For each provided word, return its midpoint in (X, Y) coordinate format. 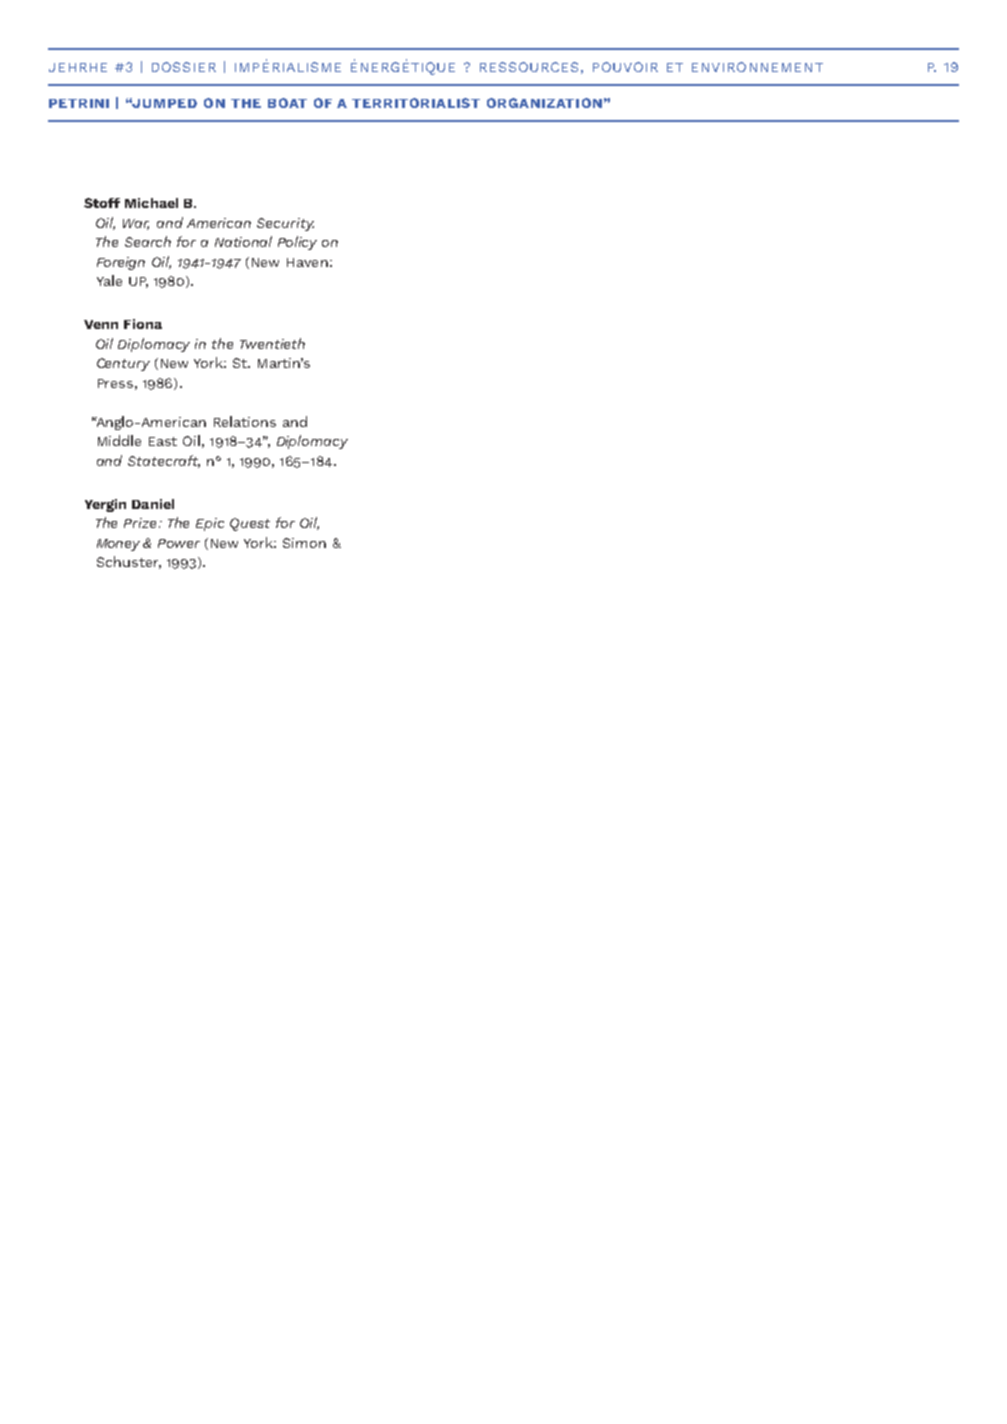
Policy (297, 243)
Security (285, 224)
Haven (307, 262)
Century (123, 364)
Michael (151, 203)
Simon (304, 543)
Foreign (121, 263)
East (163, 441)
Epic (210, 524)
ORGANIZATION (544, 103)
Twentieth (272, 343)
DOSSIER (184, 67)
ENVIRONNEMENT (757, 67)
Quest (250, 524)
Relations (245, 421)
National (243, 241)
